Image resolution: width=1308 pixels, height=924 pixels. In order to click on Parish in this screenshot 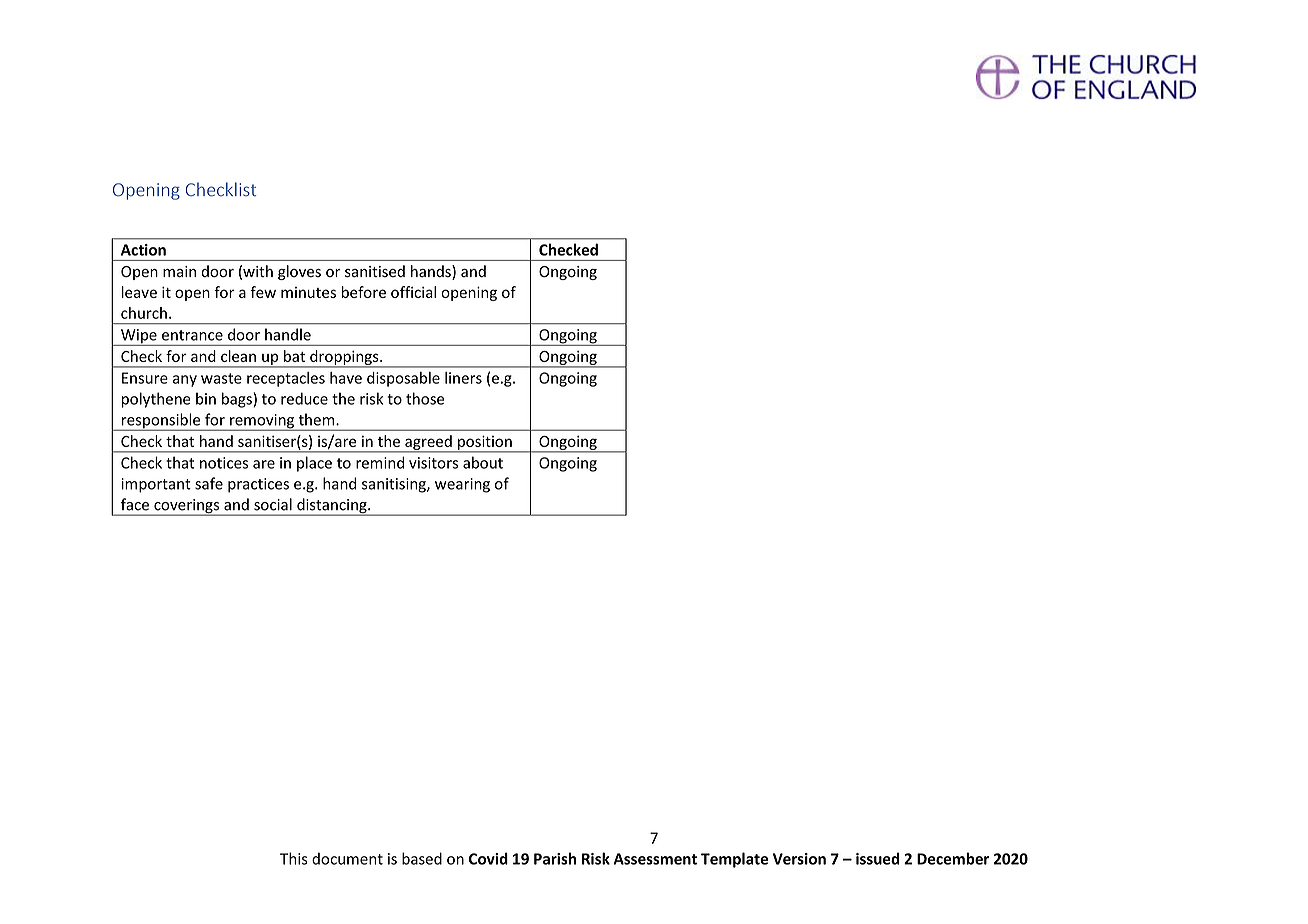, I will do `click(555, 858)`.
